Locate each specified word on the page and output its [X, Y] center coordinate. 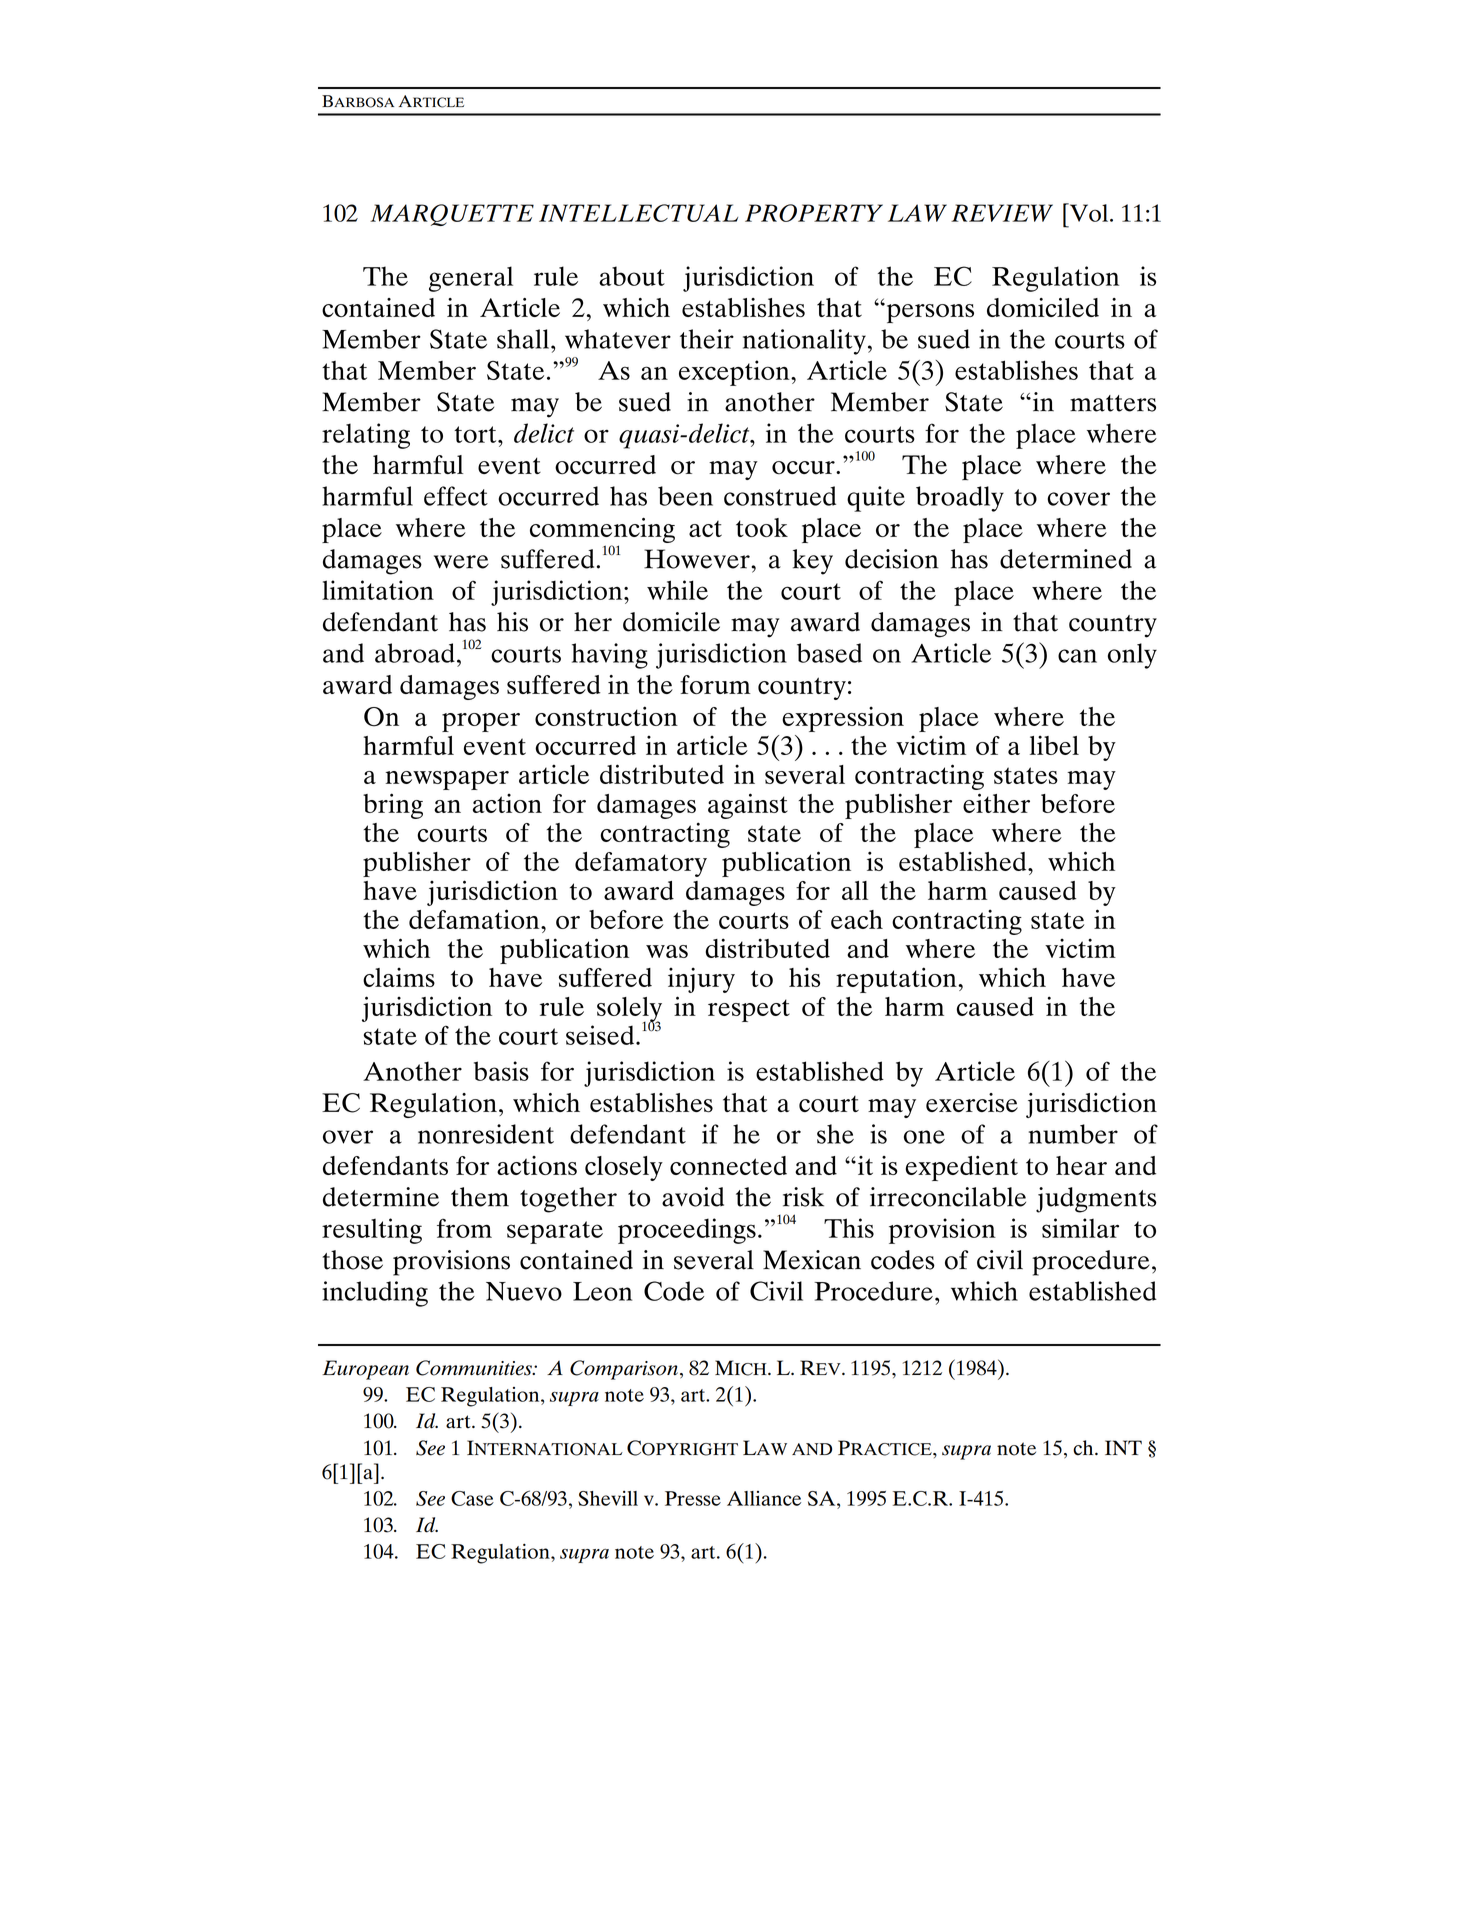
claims [399, 977]
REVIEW [1002, 213]
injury [701, 980]
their [707, 339]
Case [472, 1498]
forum [715, 684]
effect [456, 496]
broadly [960, 499]
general [471, 279]
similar [1080, 1228]
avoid [693, 1197]
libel [1054, 745]
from [464, 1228]
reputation [897, 980]
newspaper [447, 780]
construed [780, 496]
